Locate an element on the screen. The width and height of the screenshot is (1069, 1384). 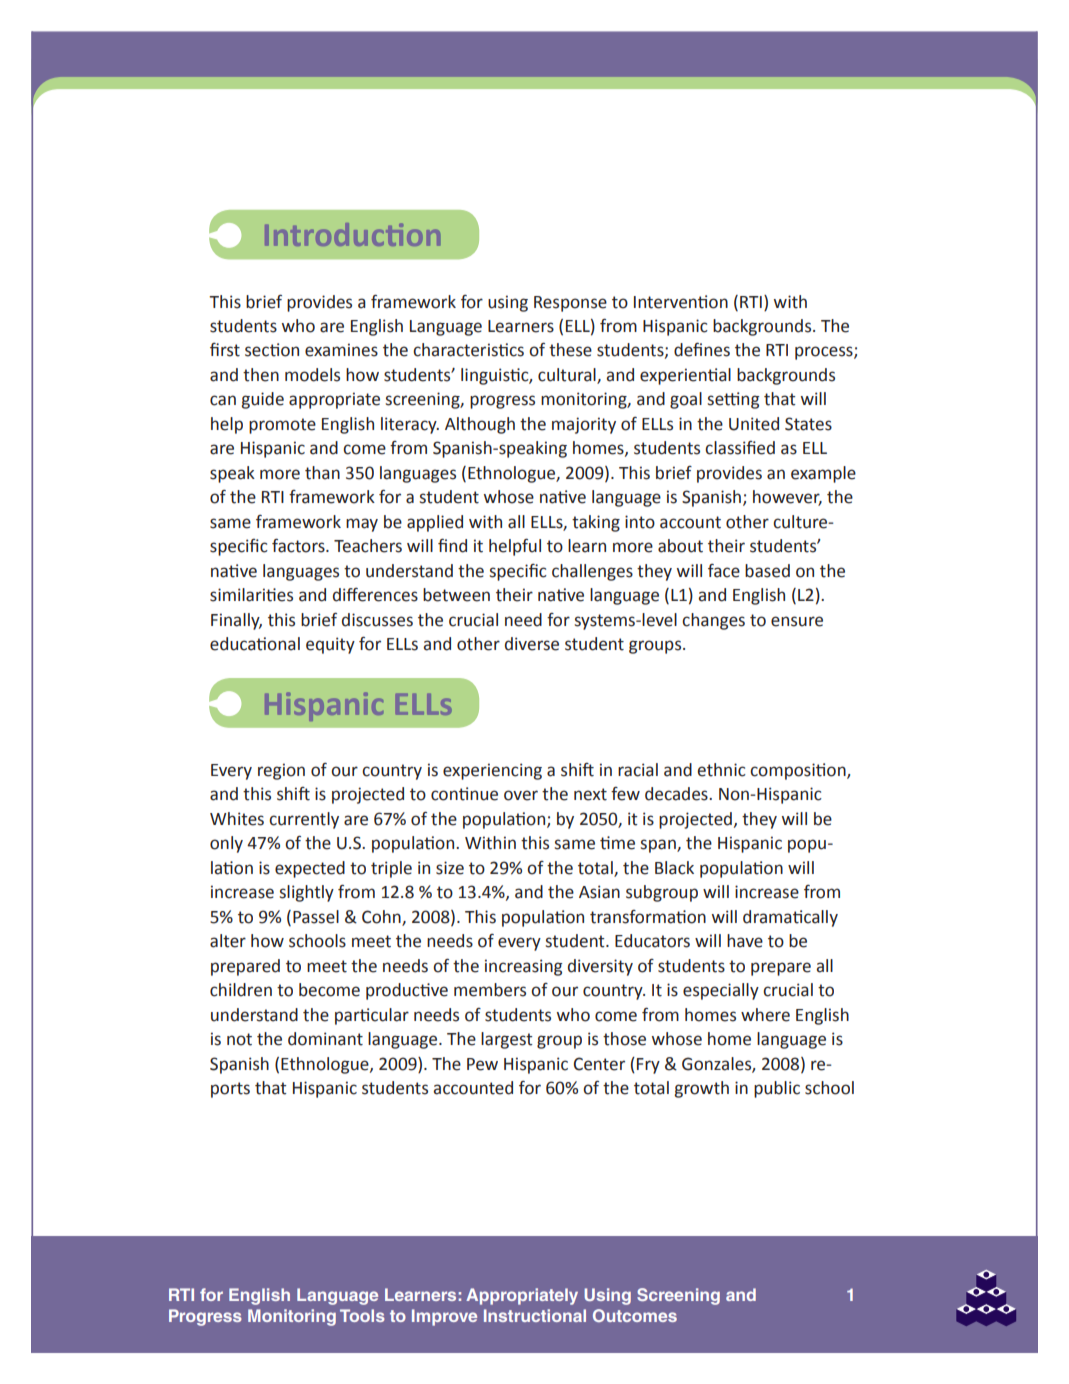
where is located at coordinates (765, 1015).
